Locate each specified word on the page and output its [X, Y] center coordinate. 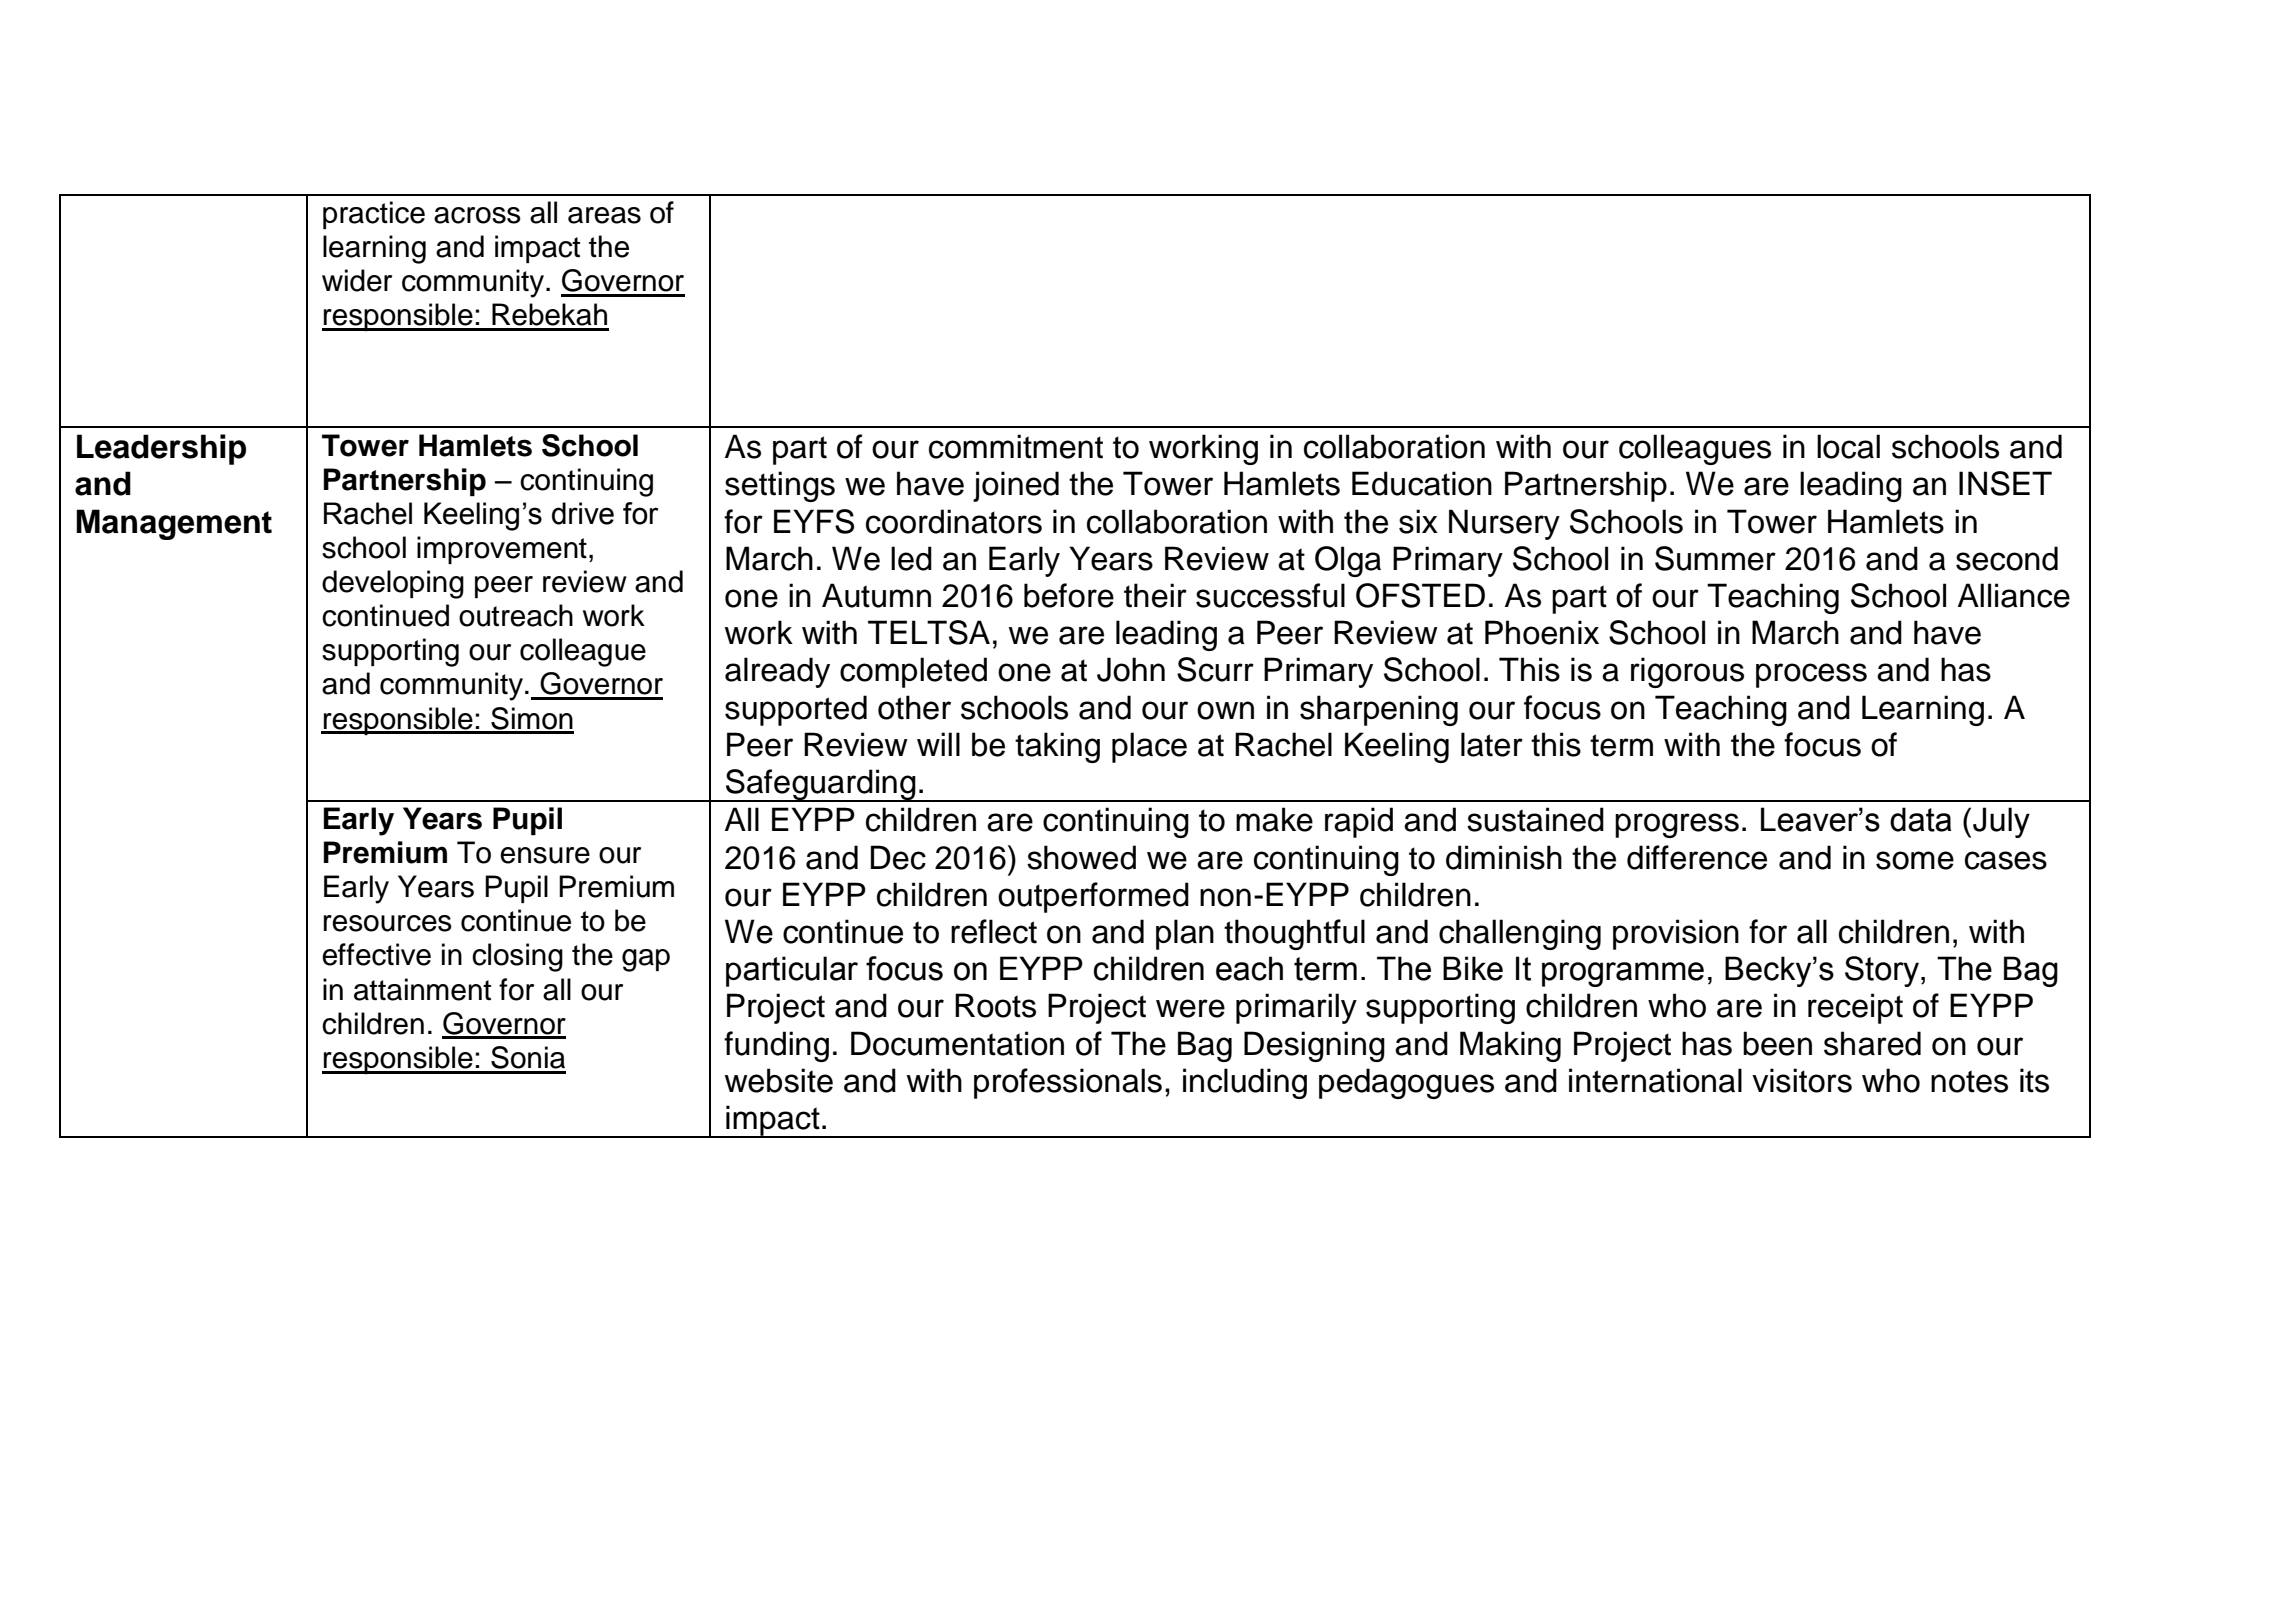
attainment [422, 989]
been [1777, 1043]
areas [604, 215]
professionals [1068, 1083]
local [1848, 446]
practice [374, 215]
